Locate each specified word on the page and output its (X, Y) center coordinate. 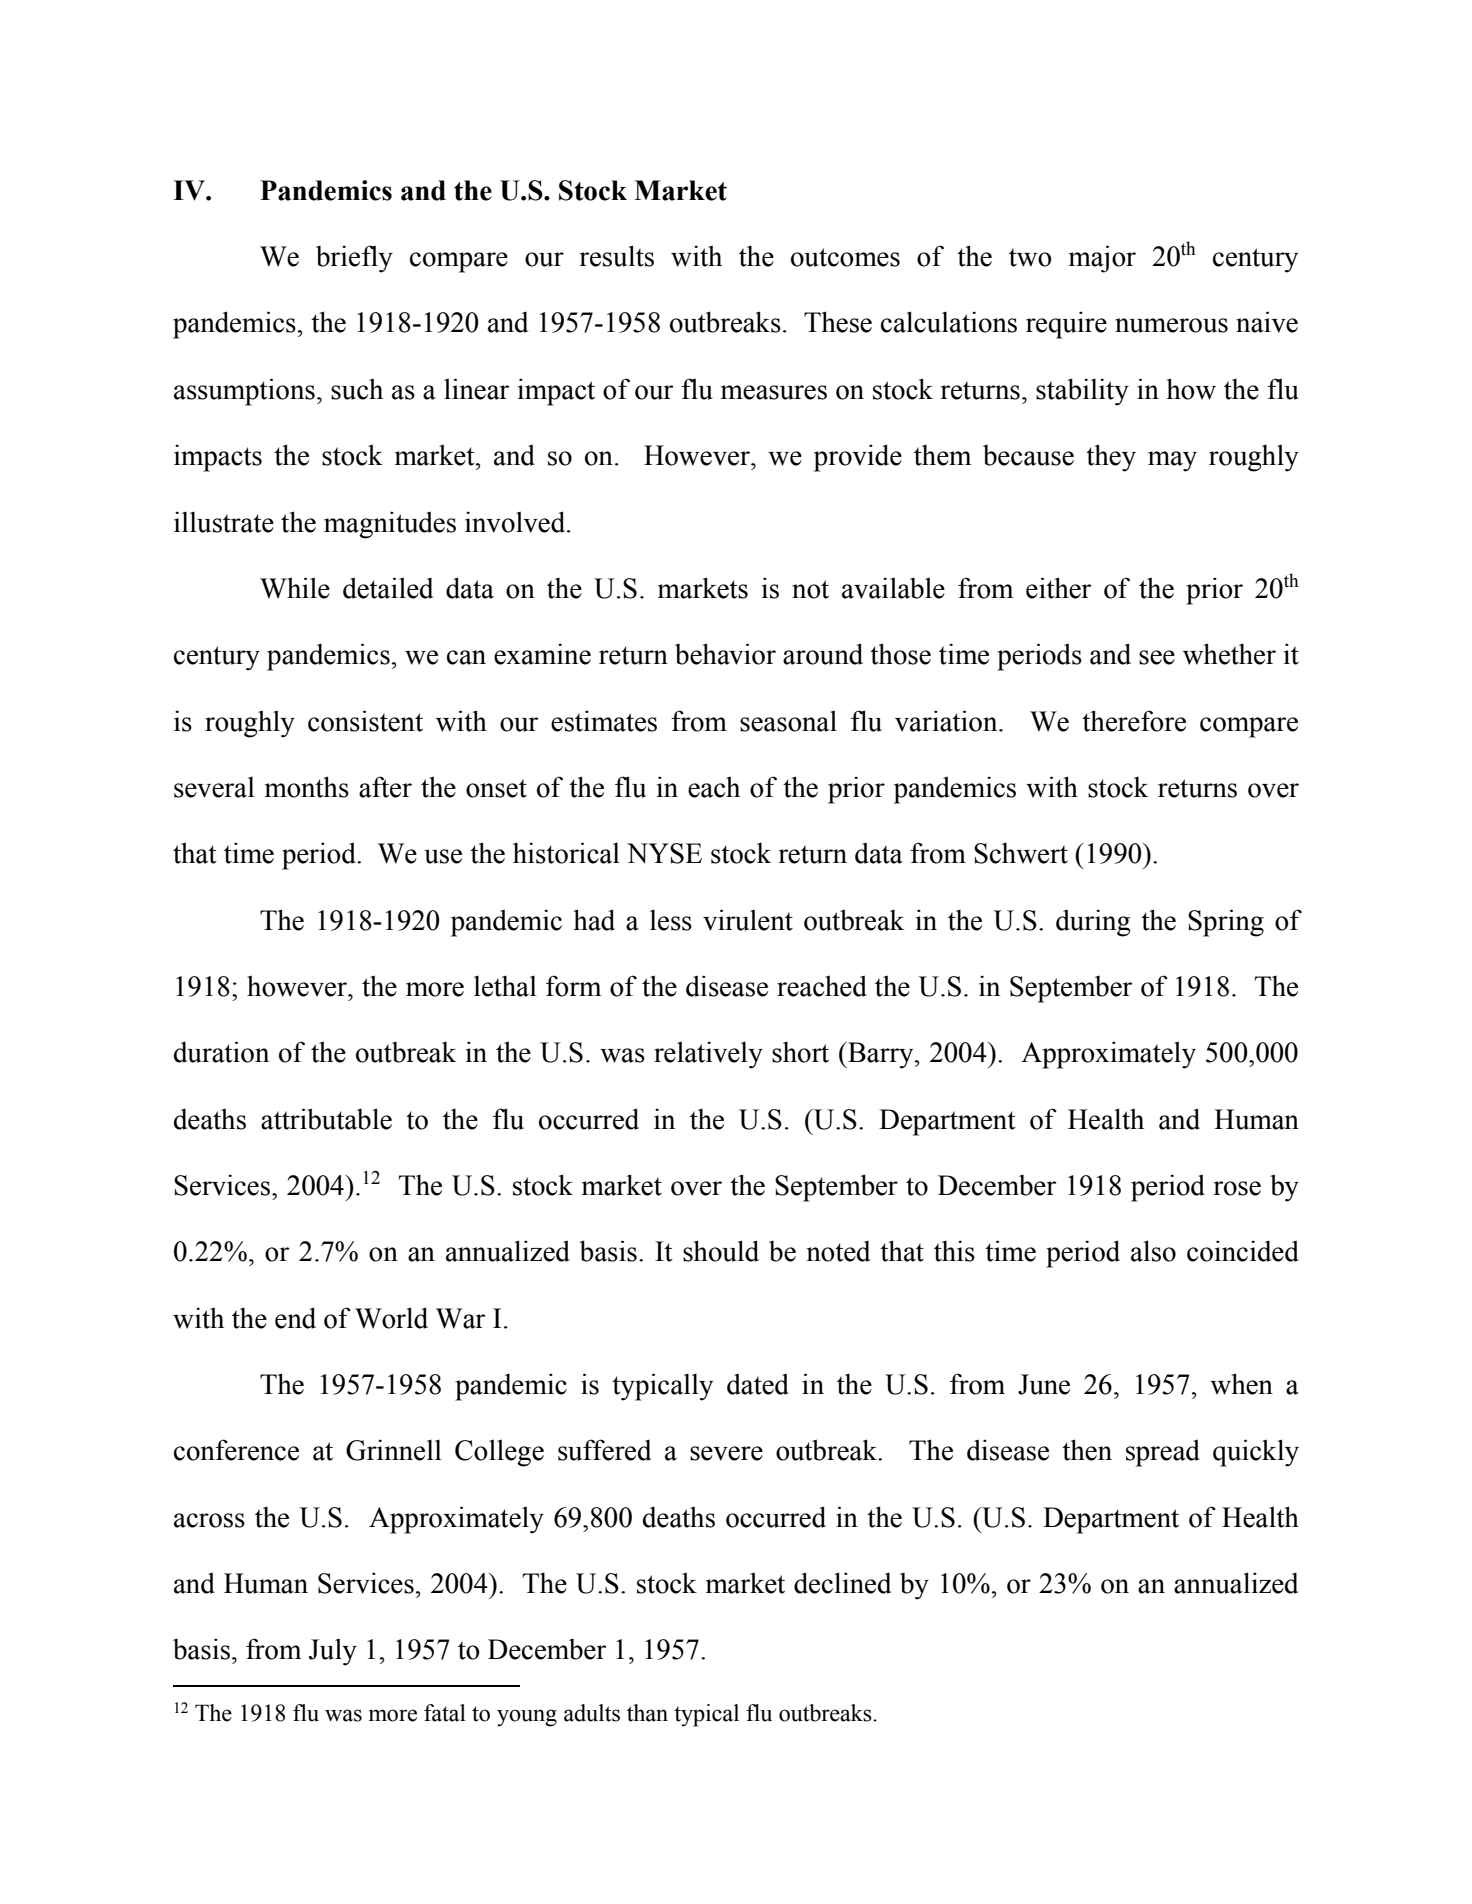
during (1093, 923)
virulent (748, 920)
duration (221, 1052)
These (838, 322)
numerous (1171, 325)
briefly (354, 259)
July (333, 1652)
